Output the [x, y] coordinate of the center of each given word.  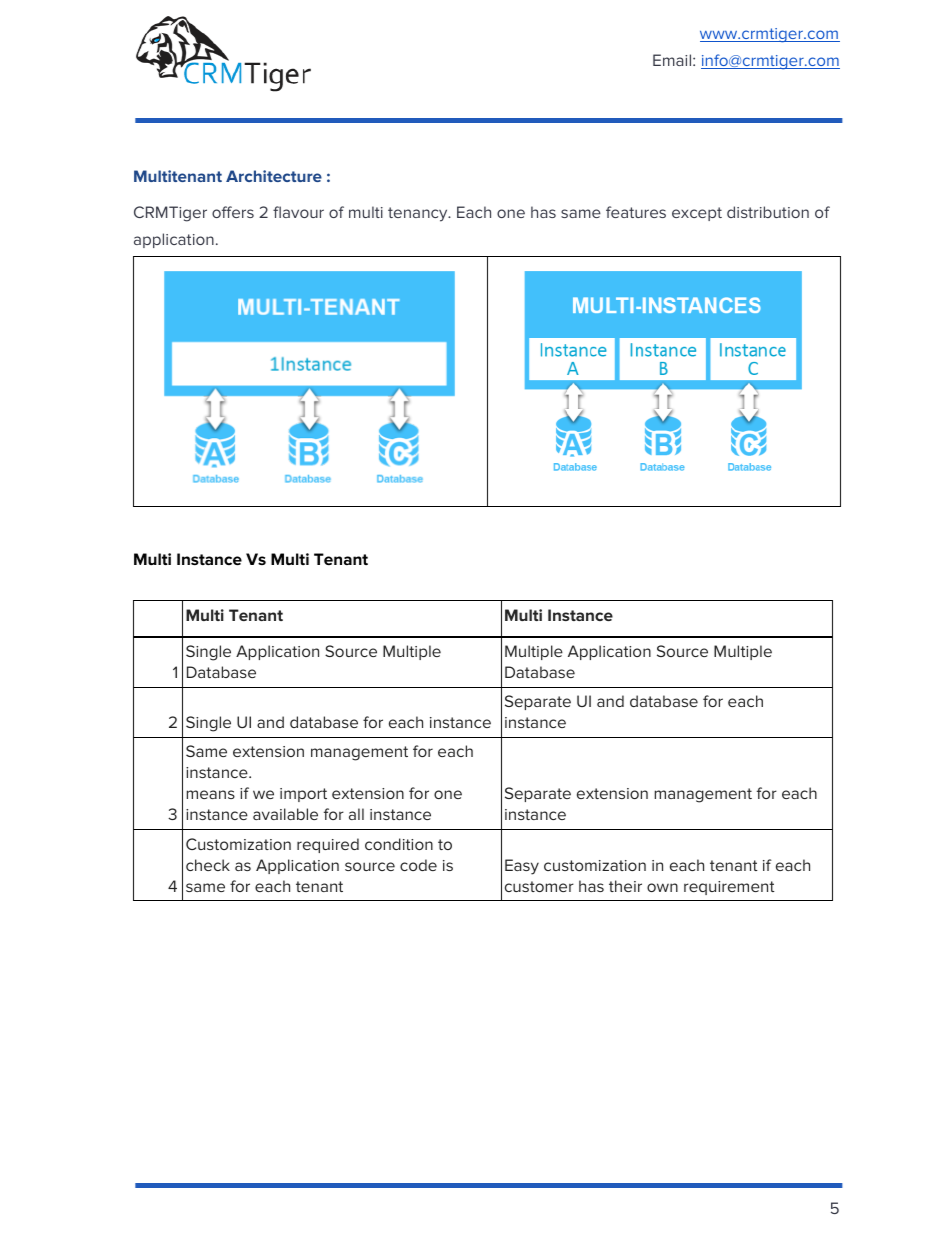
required [328, 845]
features [636, 212]
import [303, 795]
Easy [522, 867]
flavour [298, 212]
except [697, 214]
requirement [729, 888]
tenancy [419, 214]
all [356, 814]
